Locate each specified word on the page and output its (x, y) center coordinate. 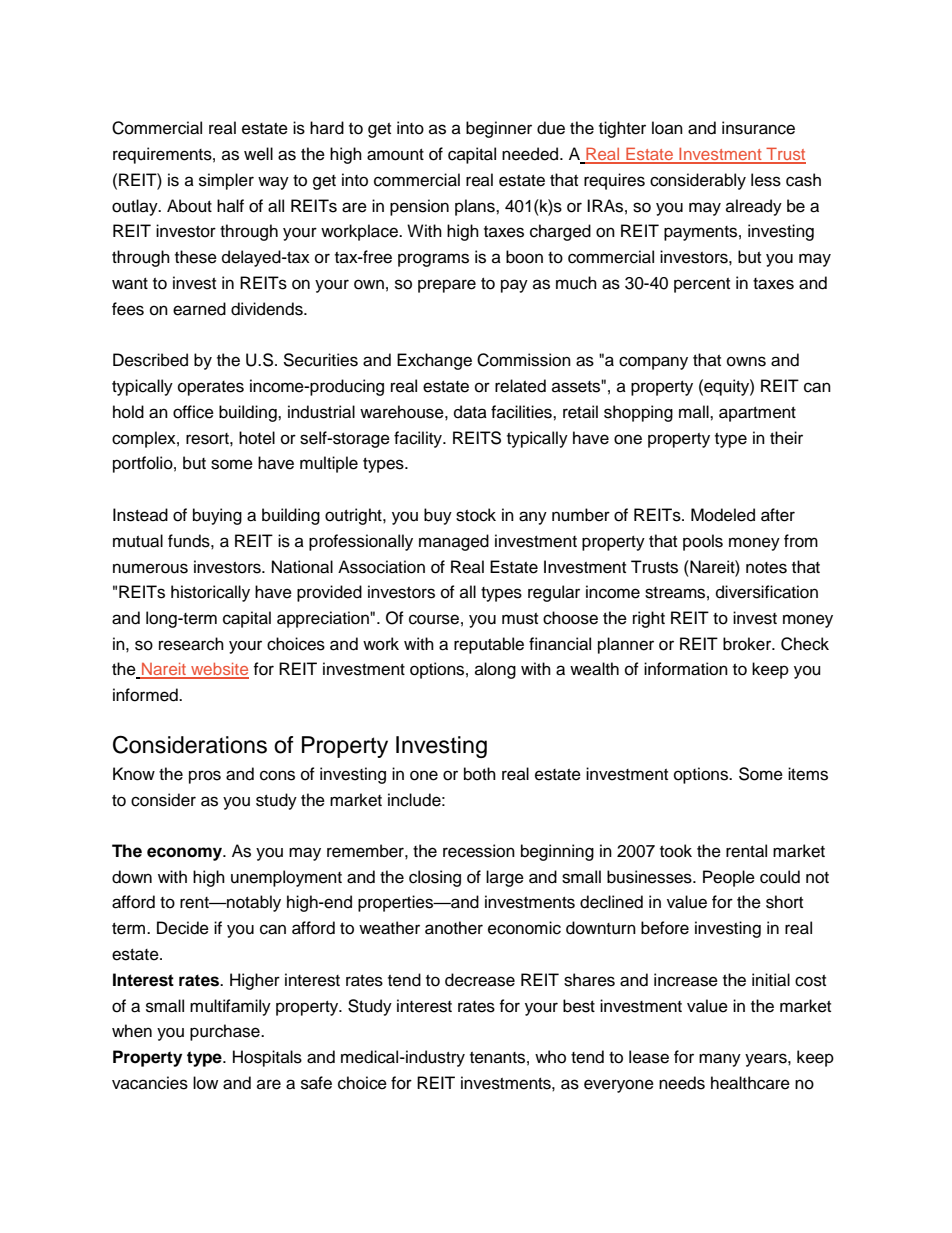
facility (419, 439)
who (550, 1057)
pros (205, 777)
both (480, 774)
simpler (226, 181)
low (205, 1083)
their (786, 438)
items (808, 774)
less (766, 180)
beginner (499, 129)
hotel (257, 438)
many (720, 1060)
